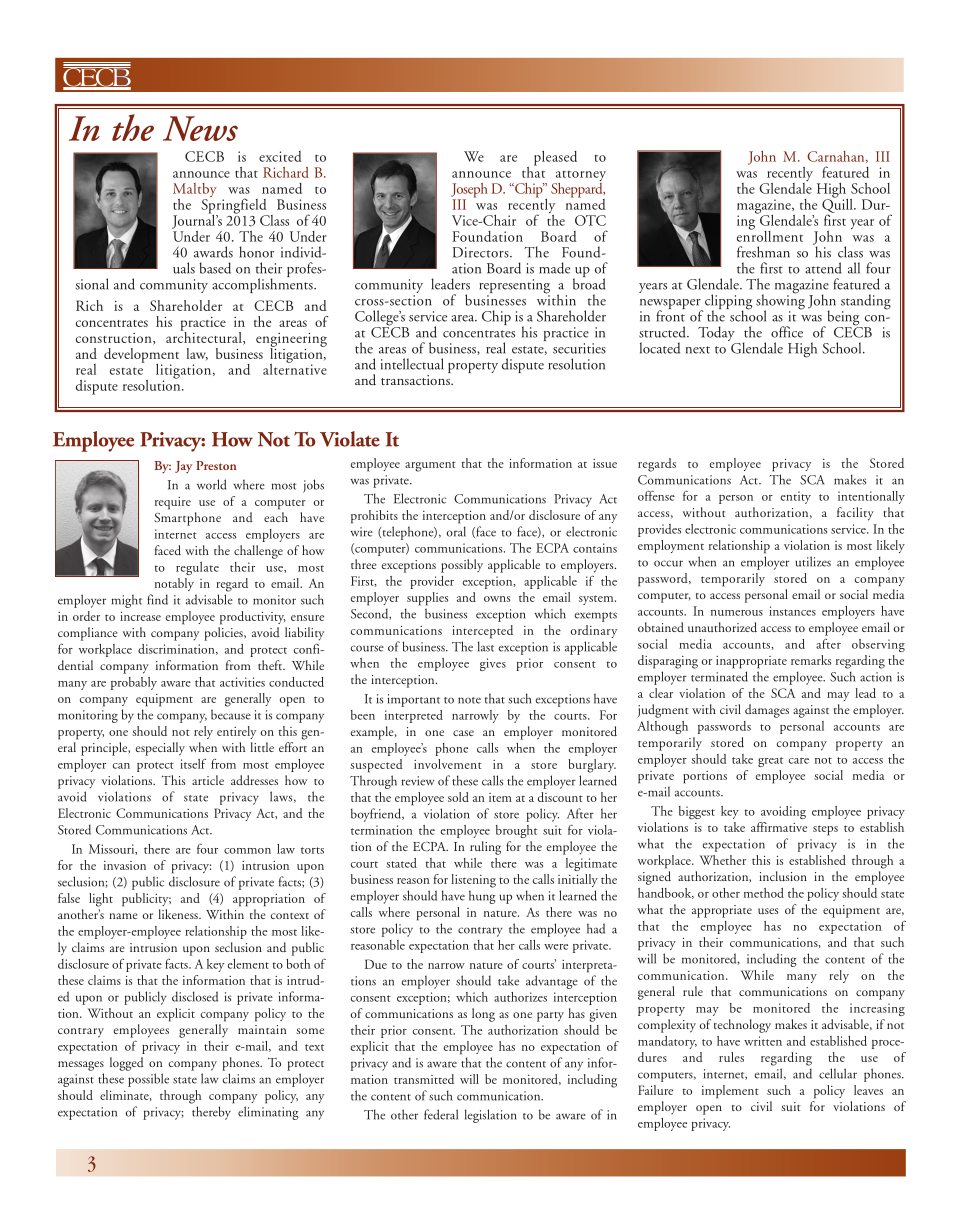 The image size is (958, 1232). What do you see at coordinates (235, 206) in the screenshot?
I see `Springfield` at bounding box center [235, 206].
